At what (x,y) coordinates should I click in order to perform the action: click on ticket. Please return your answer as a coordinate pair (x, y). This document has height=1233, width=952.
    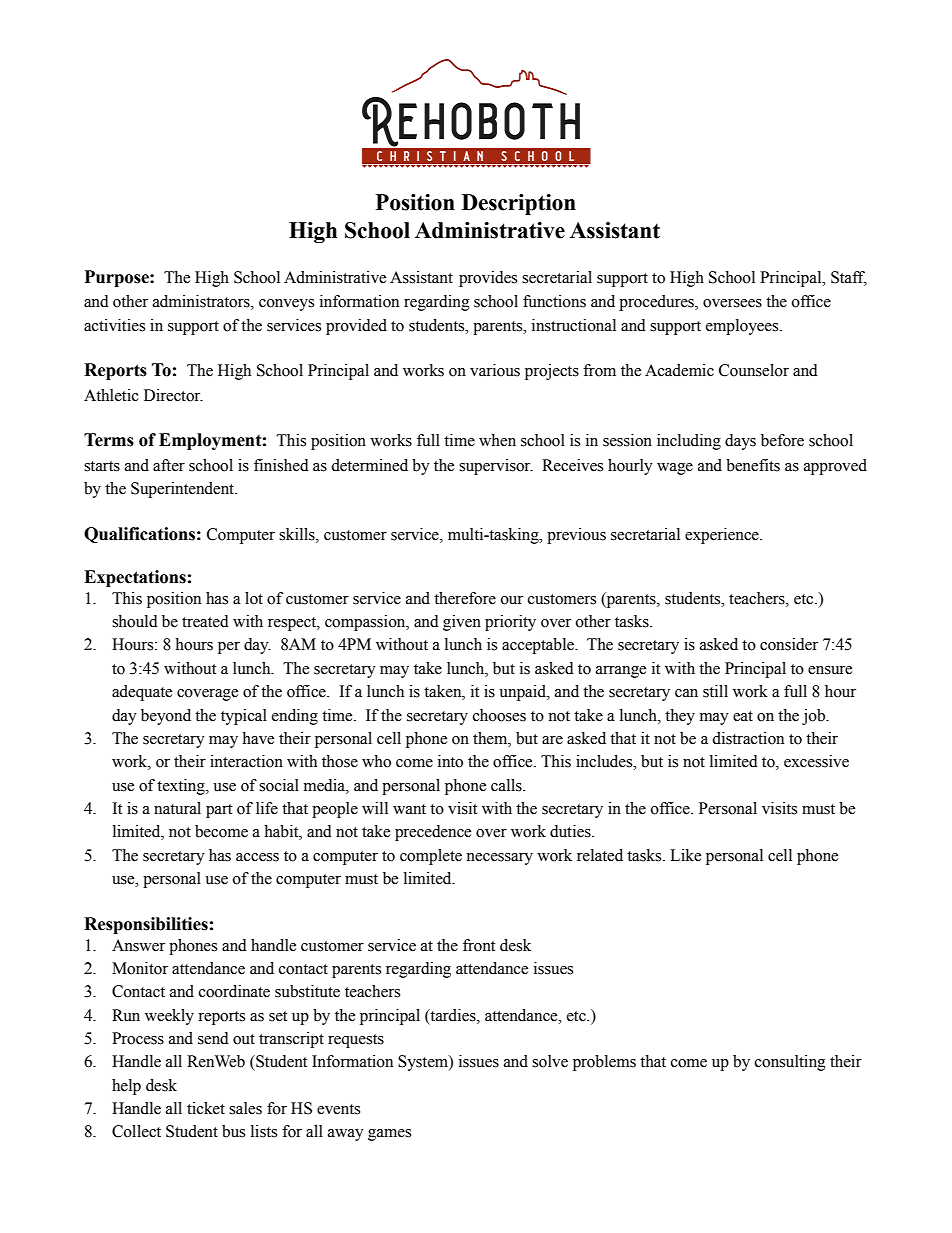
    Looking at the image, I should click on (206, 1108).
